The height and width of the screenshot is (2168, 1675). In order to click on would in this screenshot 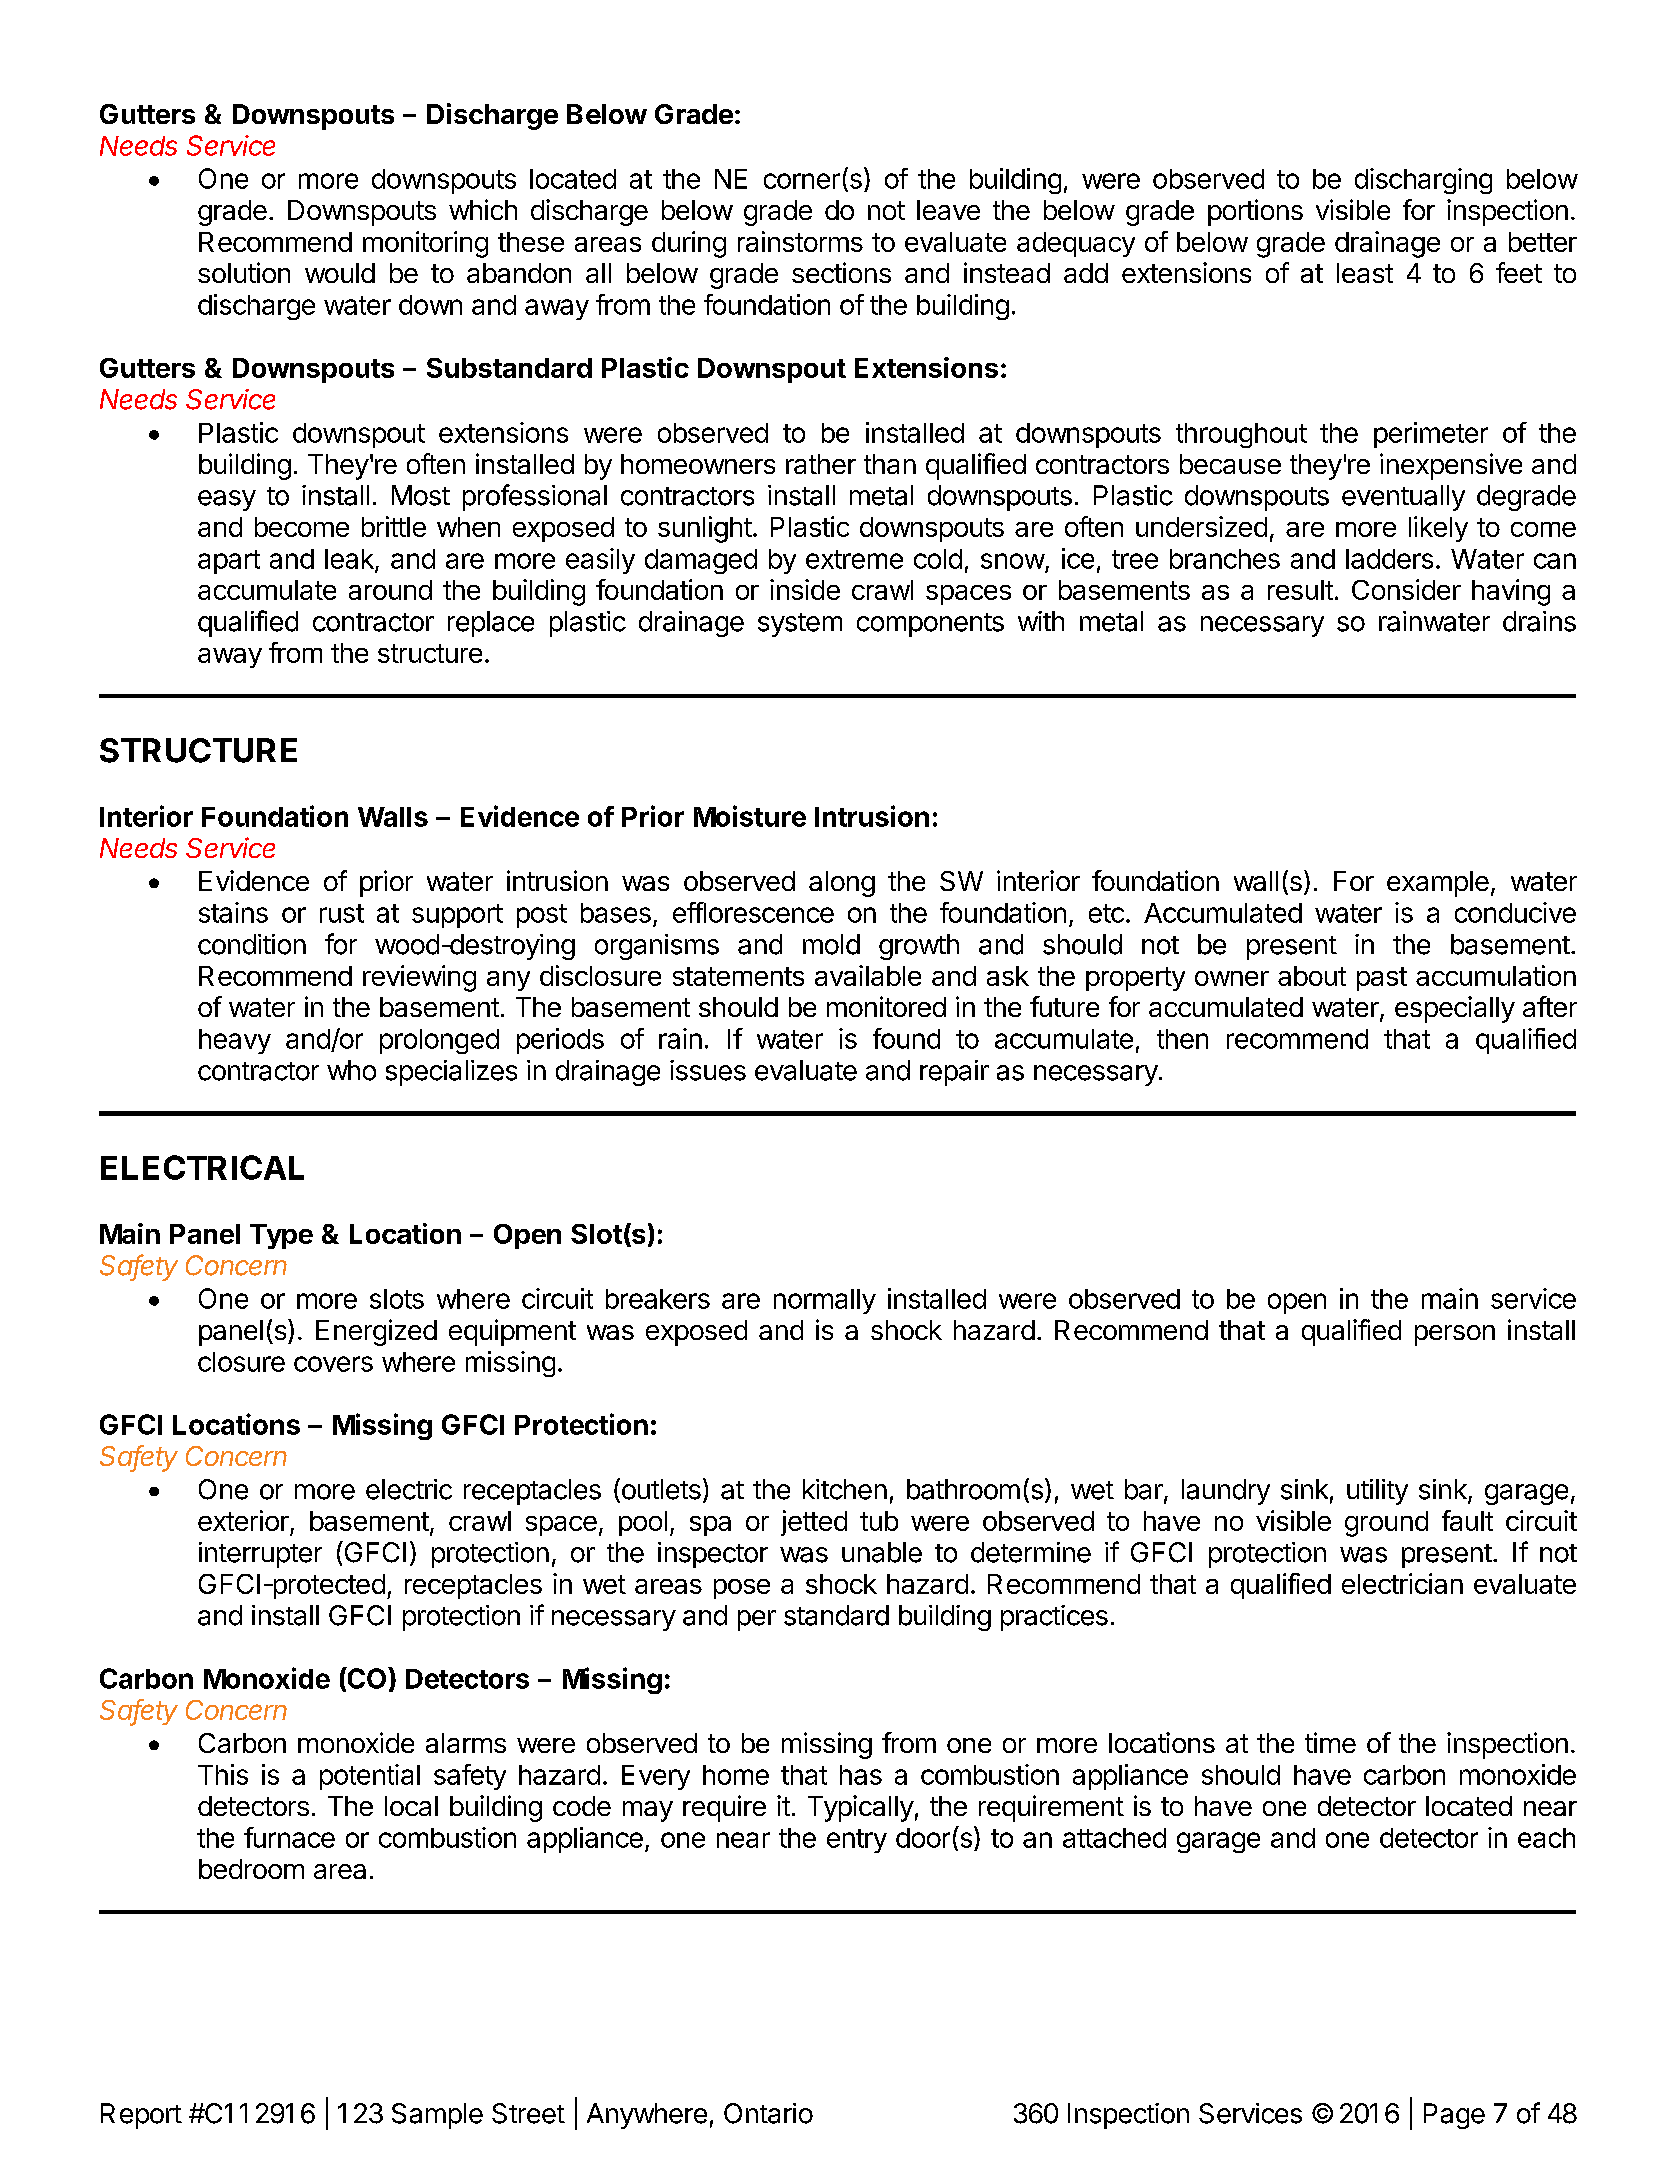, I will do `click(340, 273)`.
